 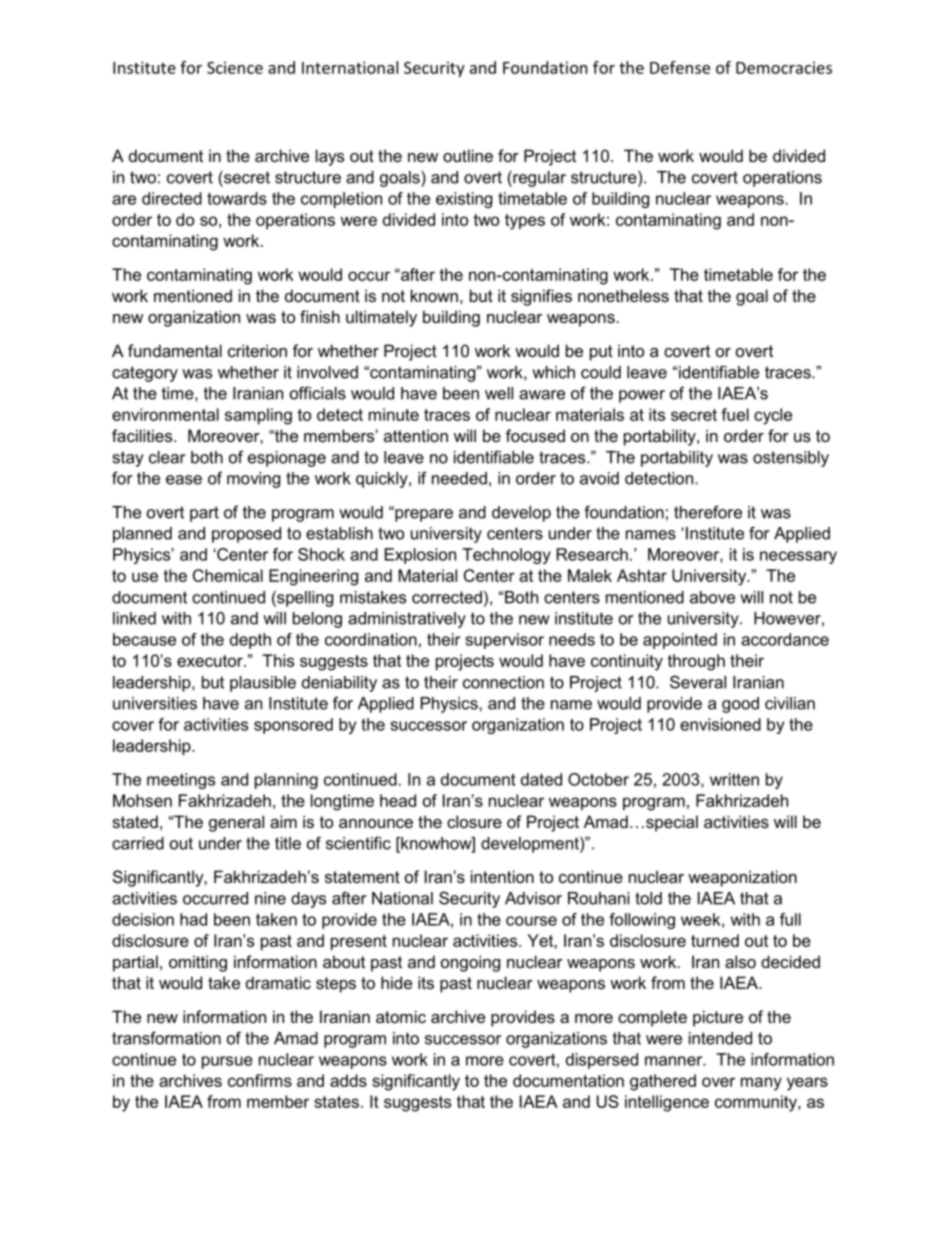 I want to click on atomic, so click(x=401, y=1016).
